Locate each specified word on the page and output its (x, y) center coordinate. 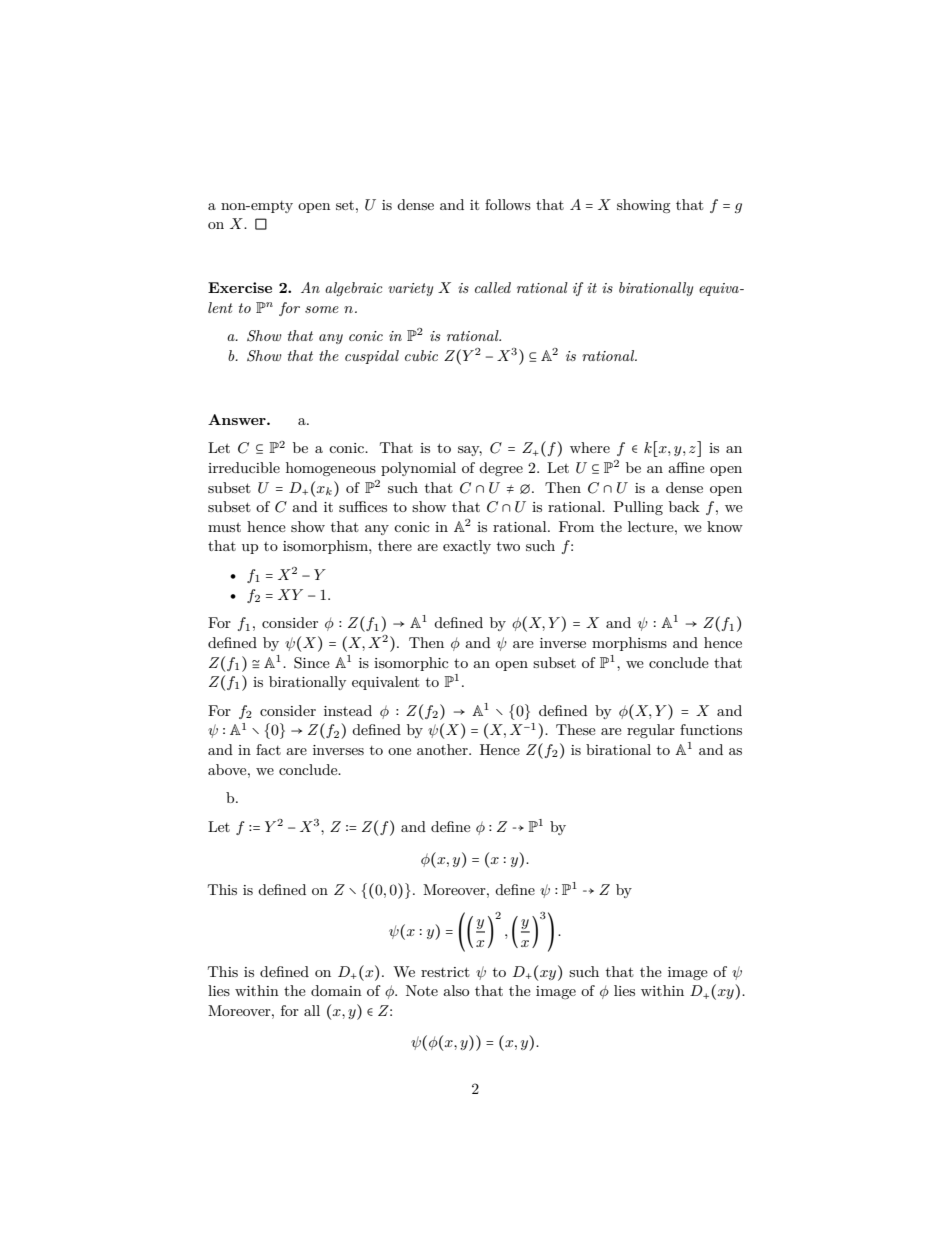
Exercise (240, 287)
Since (312, 663)
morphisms (629, 644)
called (493, 287)
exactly (467, 547)
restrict (445, 972)
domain (336, 990)
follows (508, 204)
